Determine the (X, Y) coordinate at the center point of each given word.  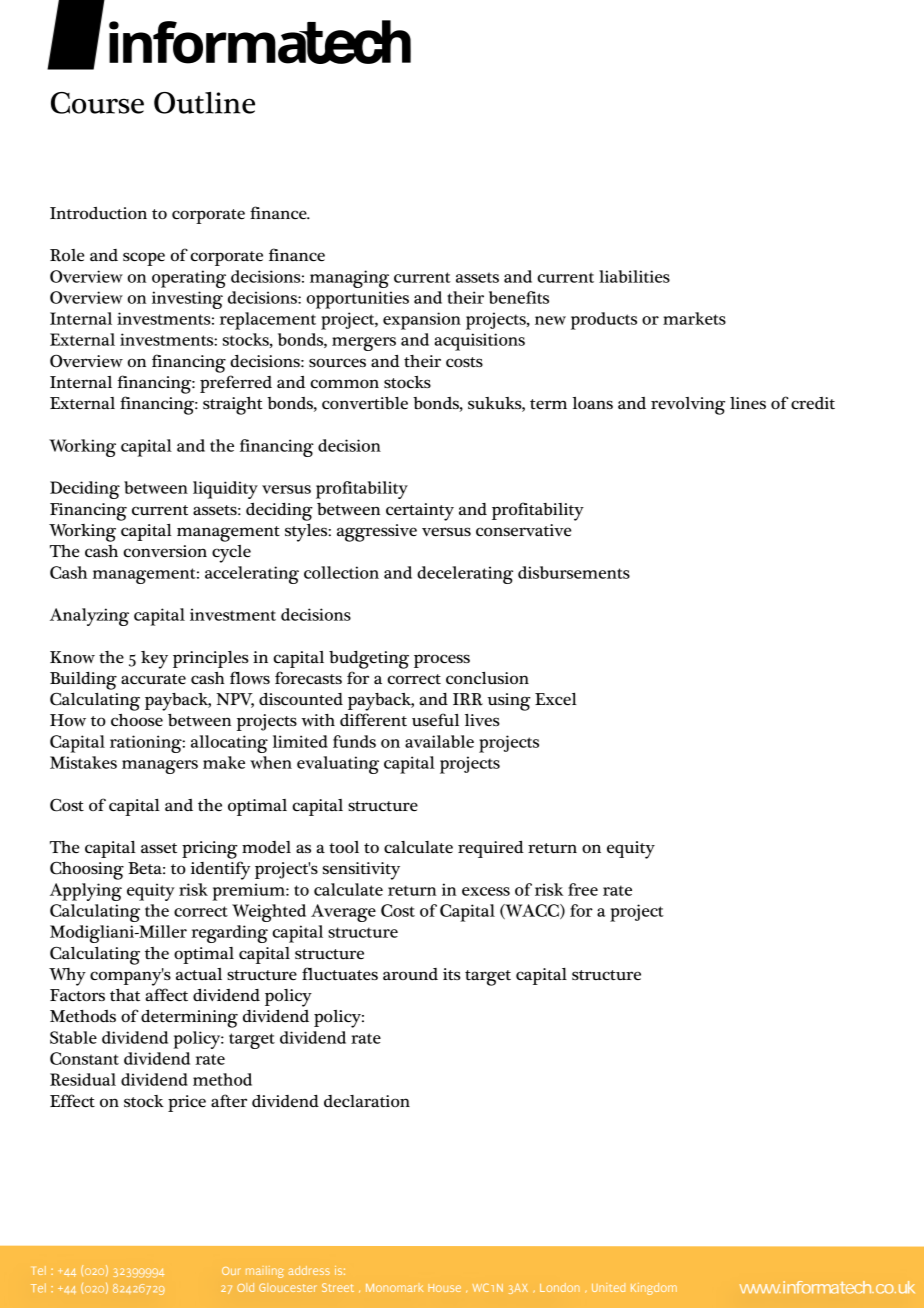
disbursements (574, 572)
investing (187, 300)
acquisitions (479, 342)
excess (486, 891)
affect (166, 994)
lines (748, 403)
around (410, 974)
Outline (204, 102)
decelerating (465, 575)
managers (160, 767)
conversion (165, 551)
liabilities (634, 276)
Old (245, 1287)
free (583, 889)
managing (349, 279)
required (491, 849)
